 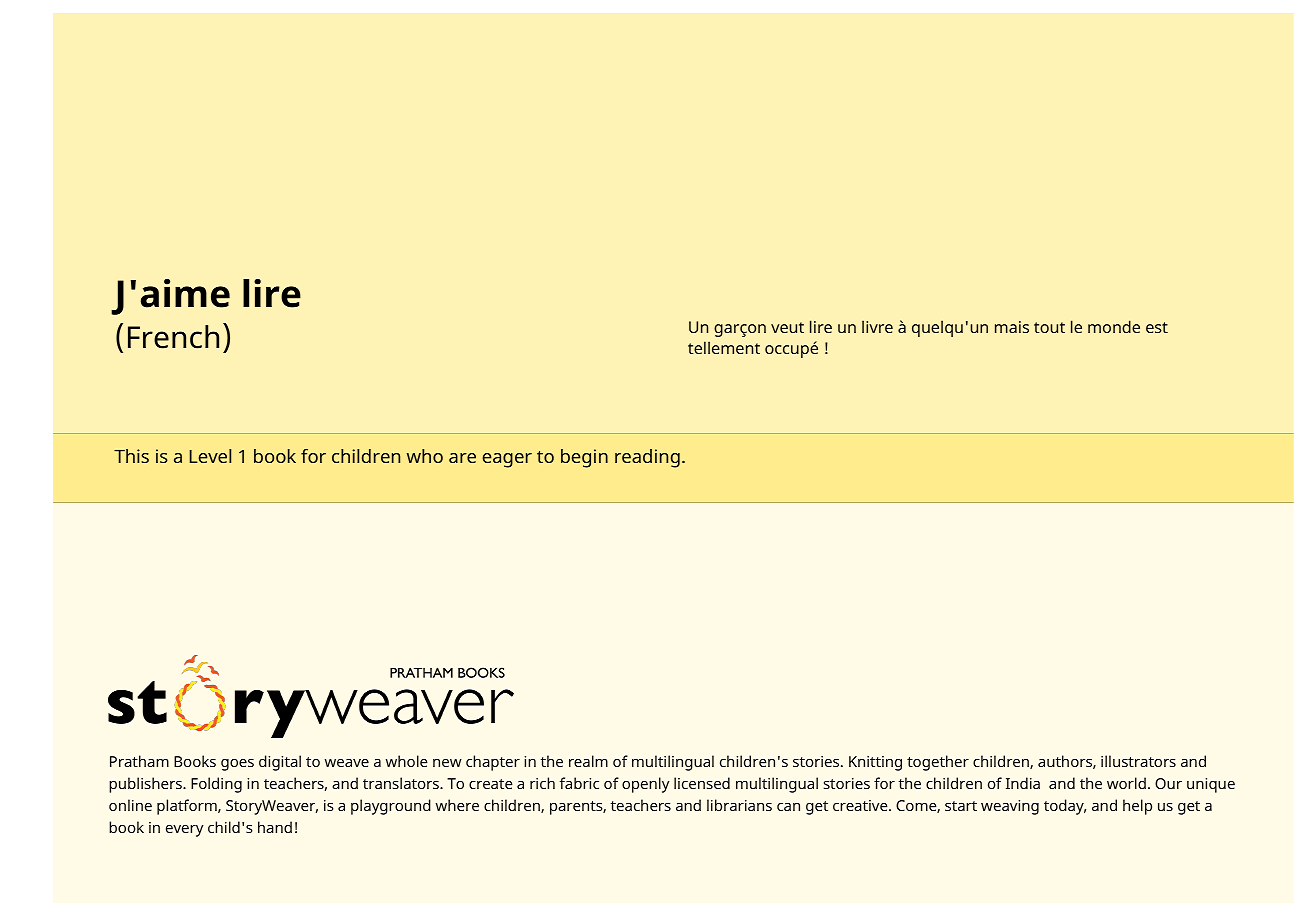 What do you see at coordinates (280, 763) in the image?
I see `digital` at bounding box center [280, 763].
